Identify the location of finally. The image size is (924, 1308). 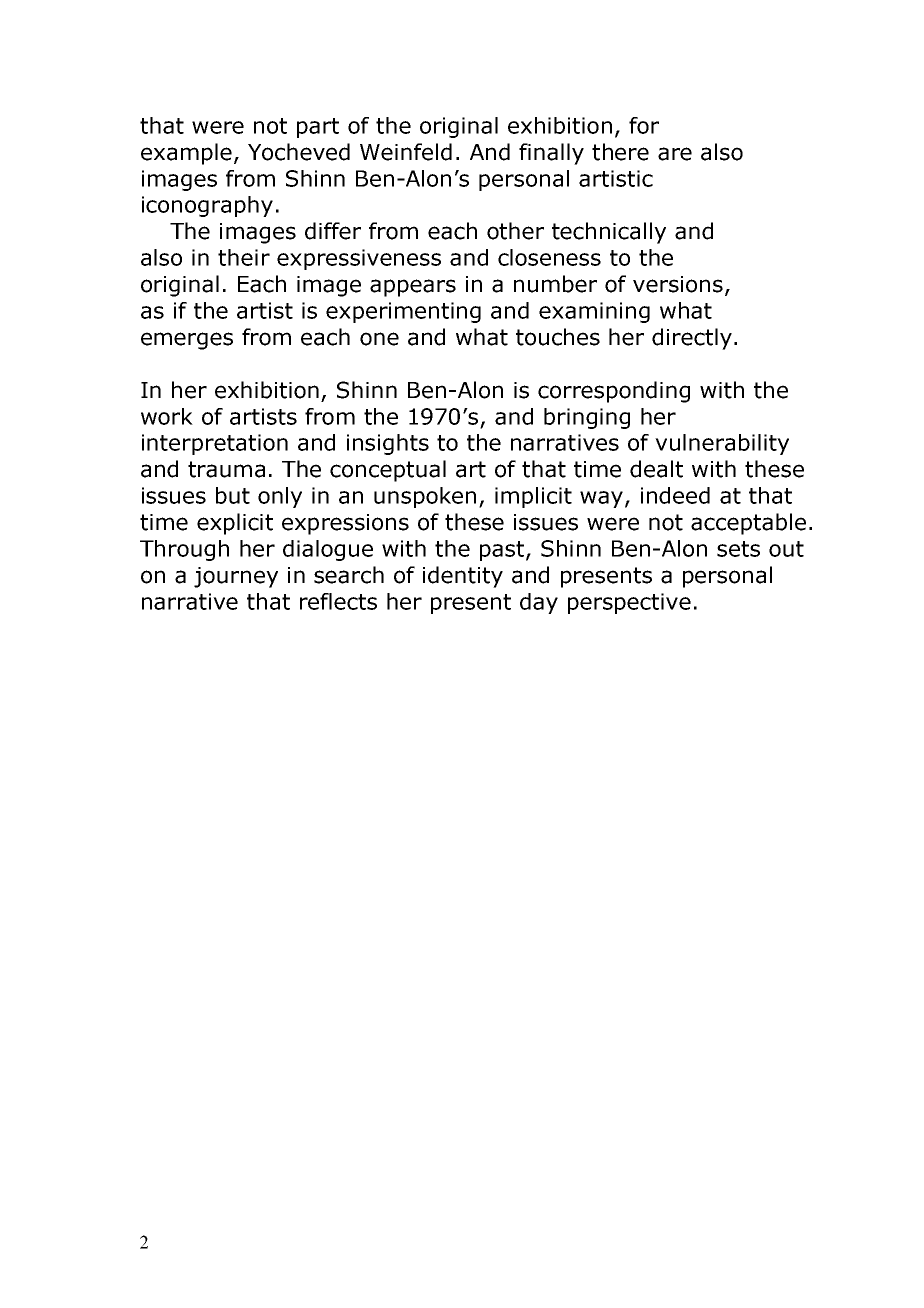
(551, 154).
